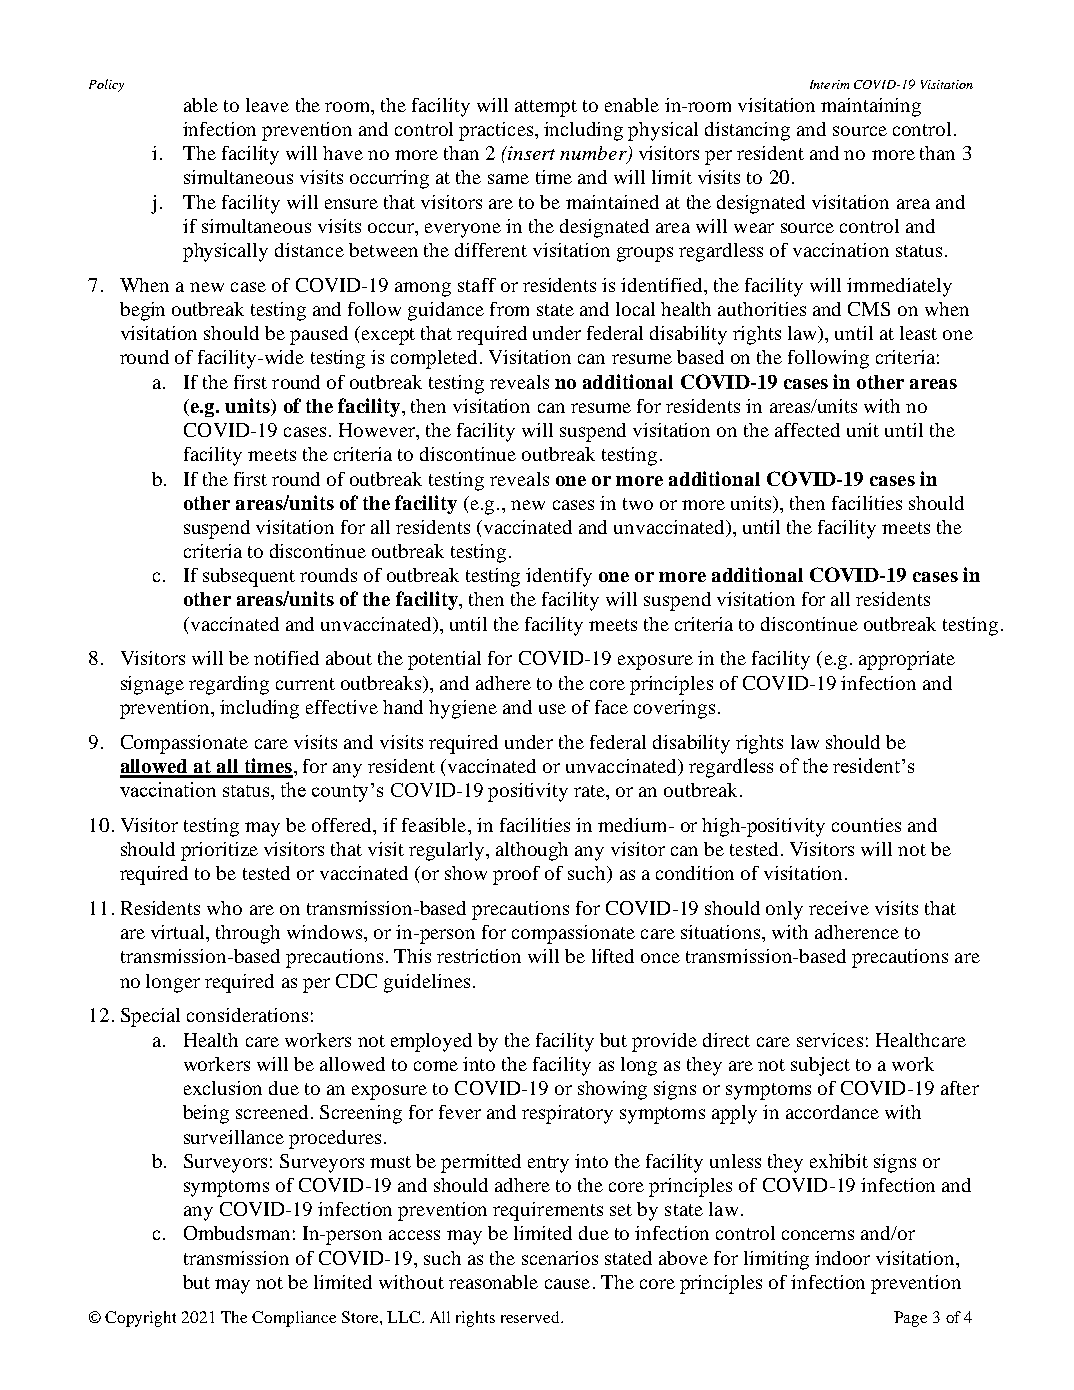 This screenshot has height=1390, width=1074. Describe the element at coordinates (267, 105) in the screenshot. I see `leave` at that location.
